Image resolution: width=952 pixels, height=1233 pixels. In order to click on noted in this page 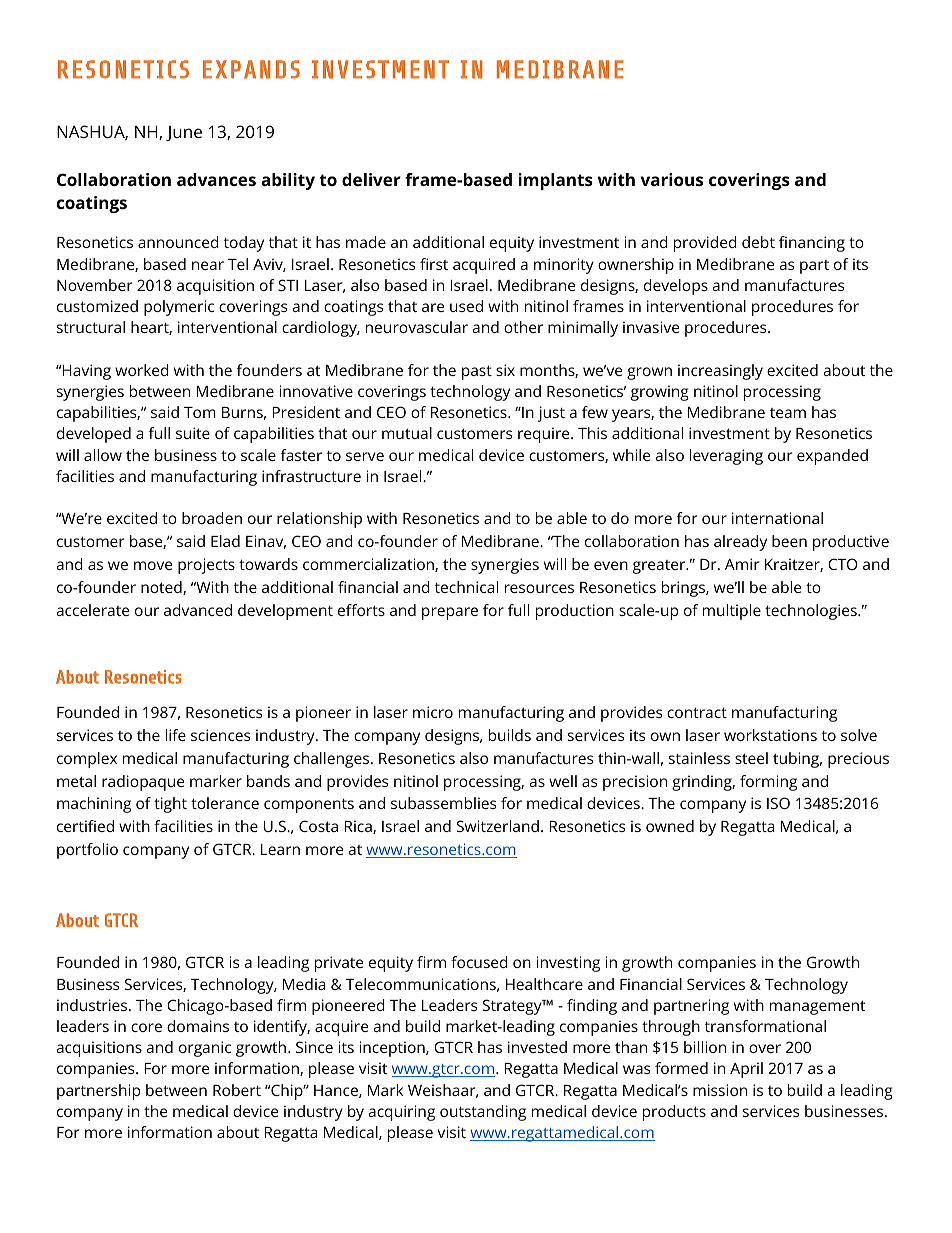, I will do `click(162, 588)`.
